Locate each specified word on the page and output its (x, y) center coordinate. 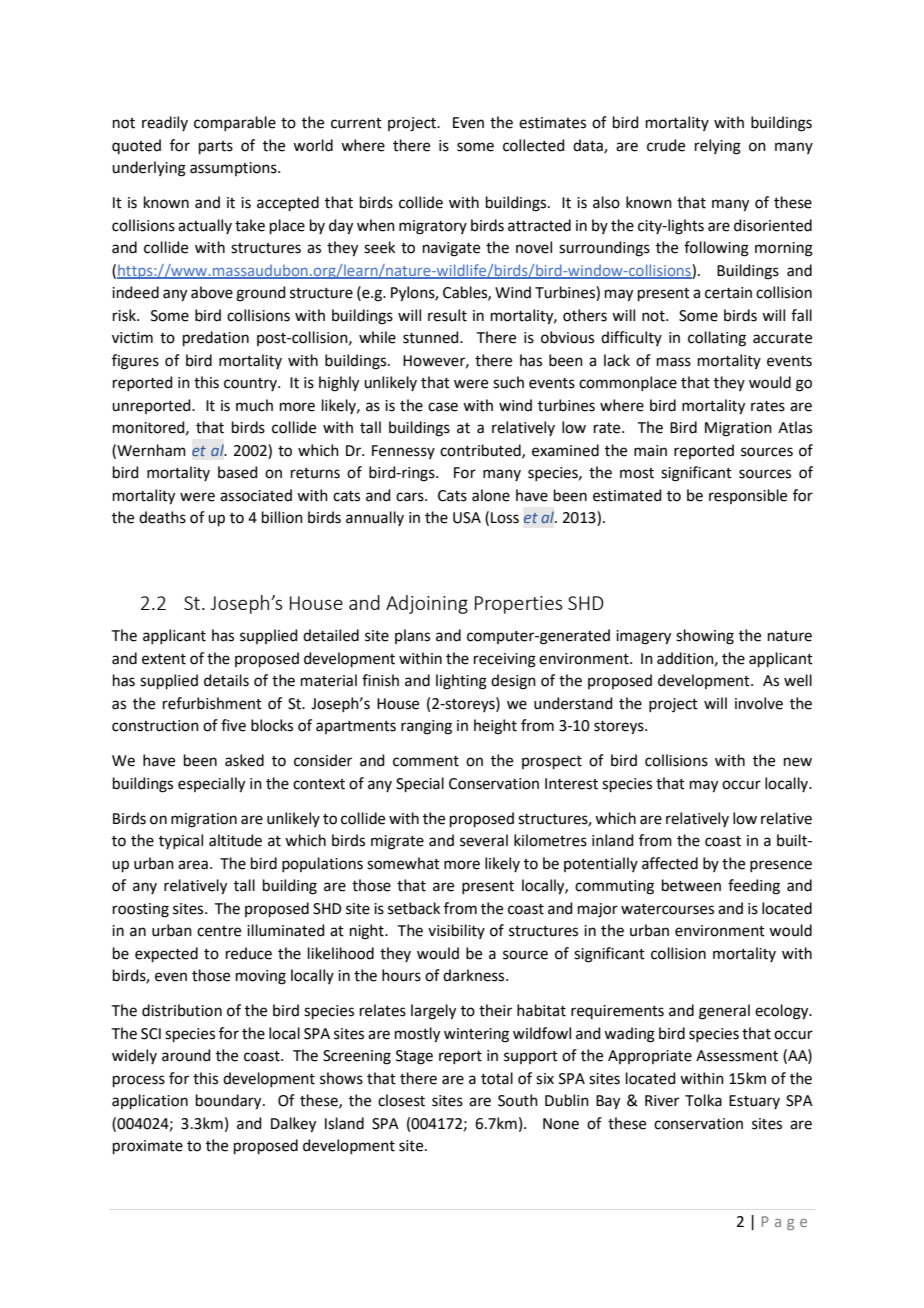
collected (534, 145)
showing (705, 637)
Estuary (754, 1102)
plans (412, 636)
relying (718, 147)
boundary (230, 1102)
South (518, 1100)
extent (164, 659)
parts (216, 147)
